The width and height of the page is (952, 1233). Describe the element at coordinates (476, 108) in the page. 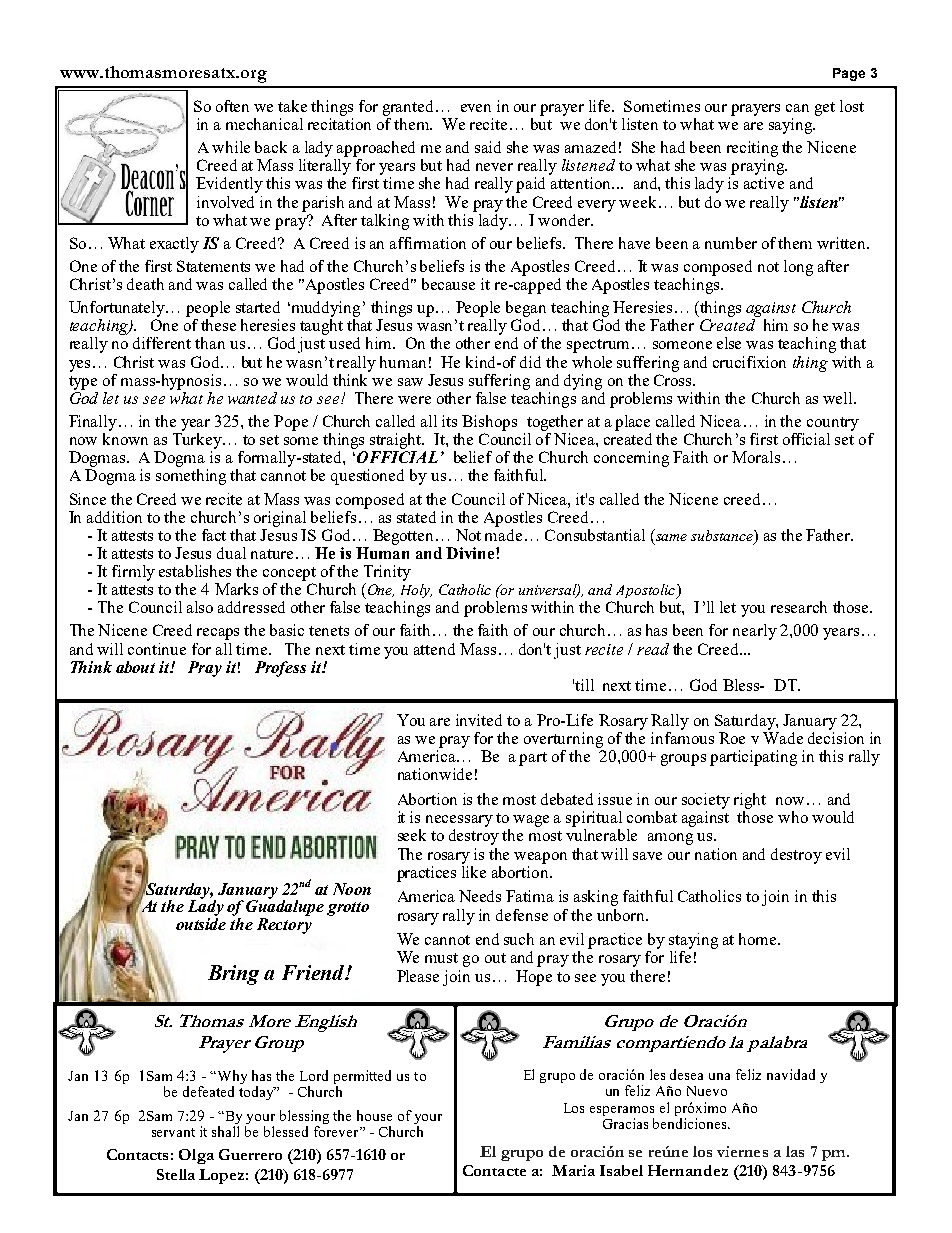

I see `even` at that location.
